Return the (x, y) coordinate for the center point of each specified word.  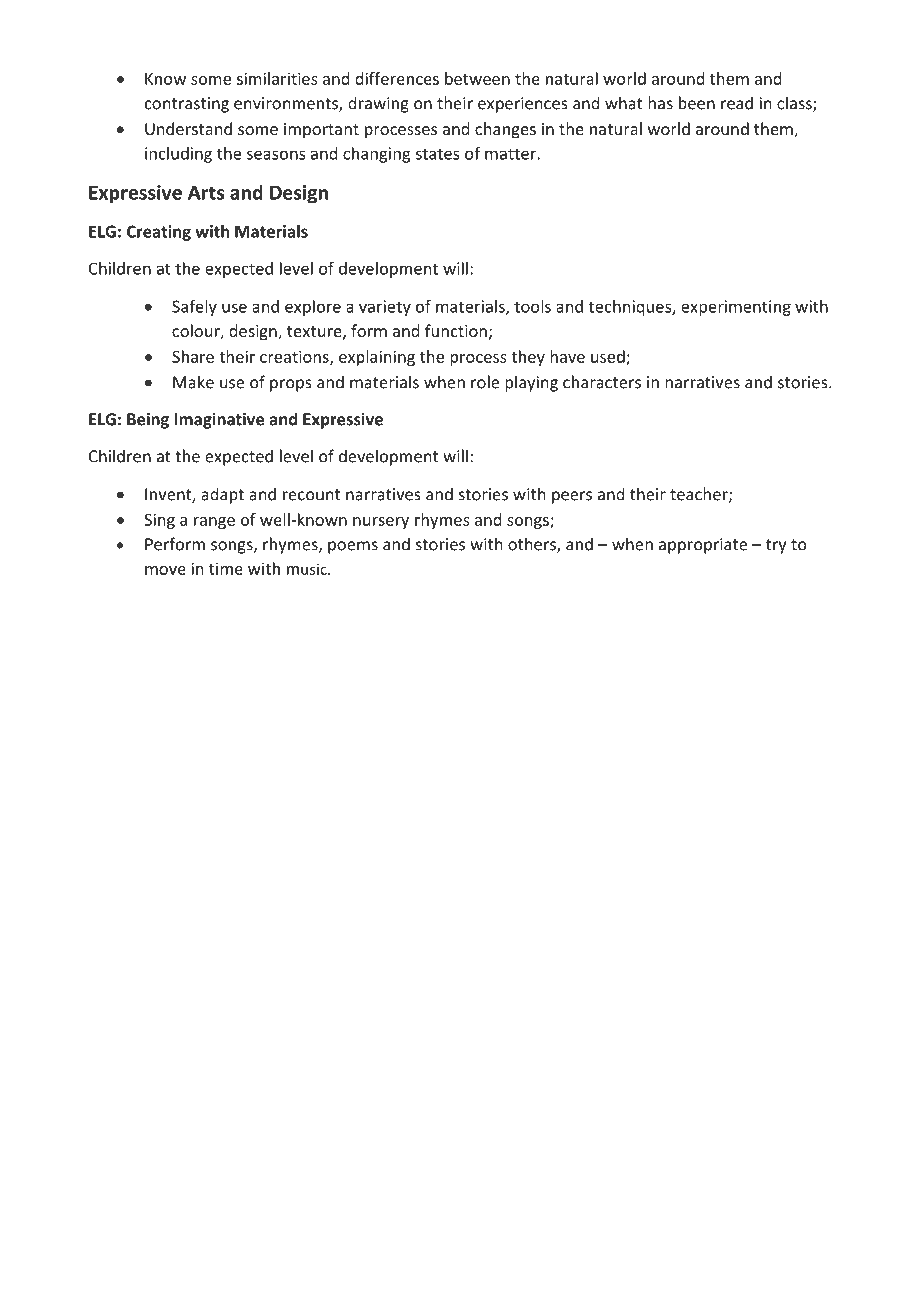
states (437, 154)
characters (602, 382)
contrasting (187, 105)
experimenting (736, 308)
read (737, 103)
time (226, 568)
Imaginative (219, 421)
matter (511, 154)
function (456, 330)
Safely (194, 307)
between (477, 78)
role (485, 382)
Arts (206, 192)
